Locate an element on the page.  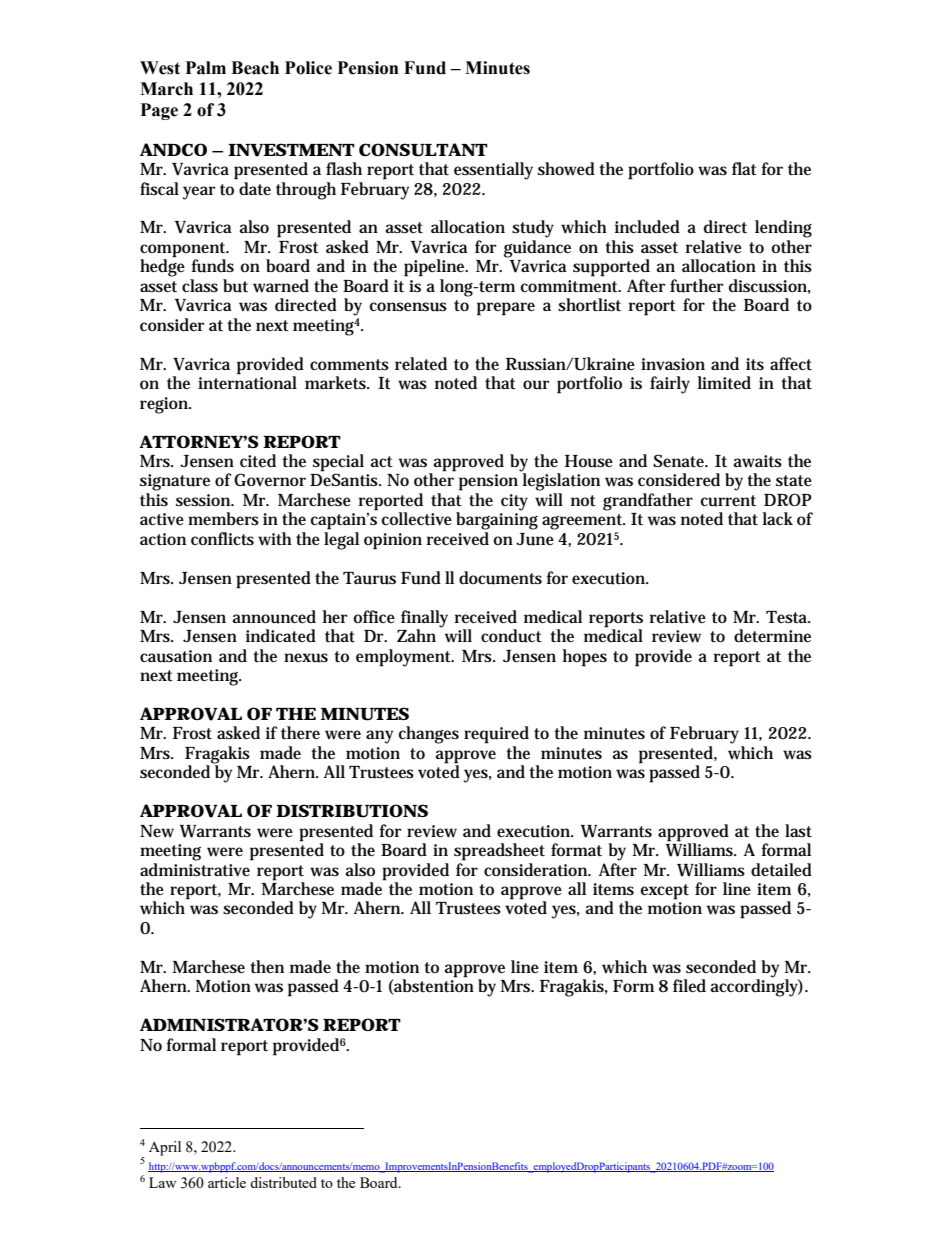
CONSULTANT is located at coordinates (423, 150).
